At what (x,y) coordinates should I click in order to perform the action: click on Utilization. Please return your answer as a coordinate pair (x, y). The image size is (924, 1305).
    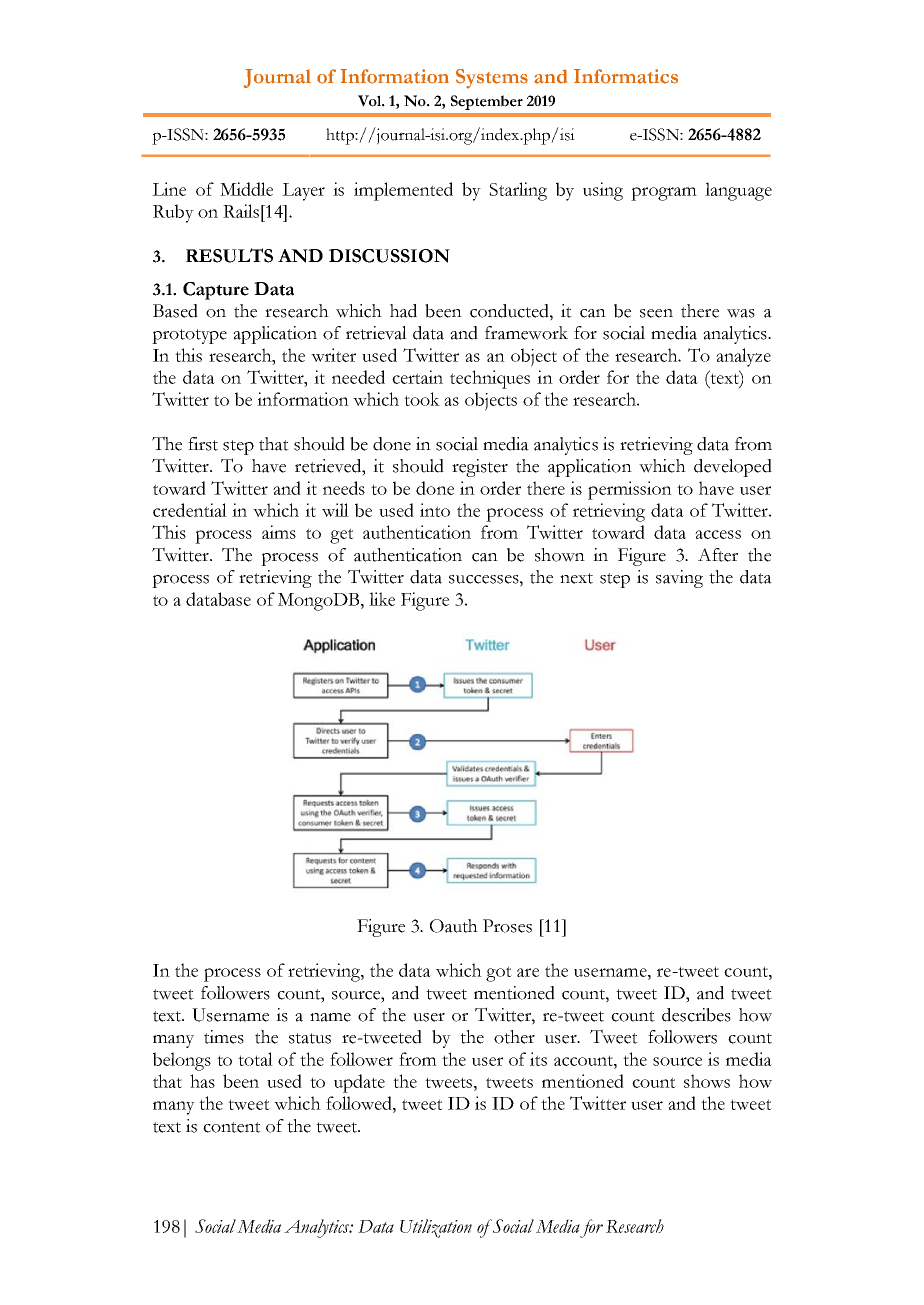
    Looking at the image, I should click on (436, 1228).
